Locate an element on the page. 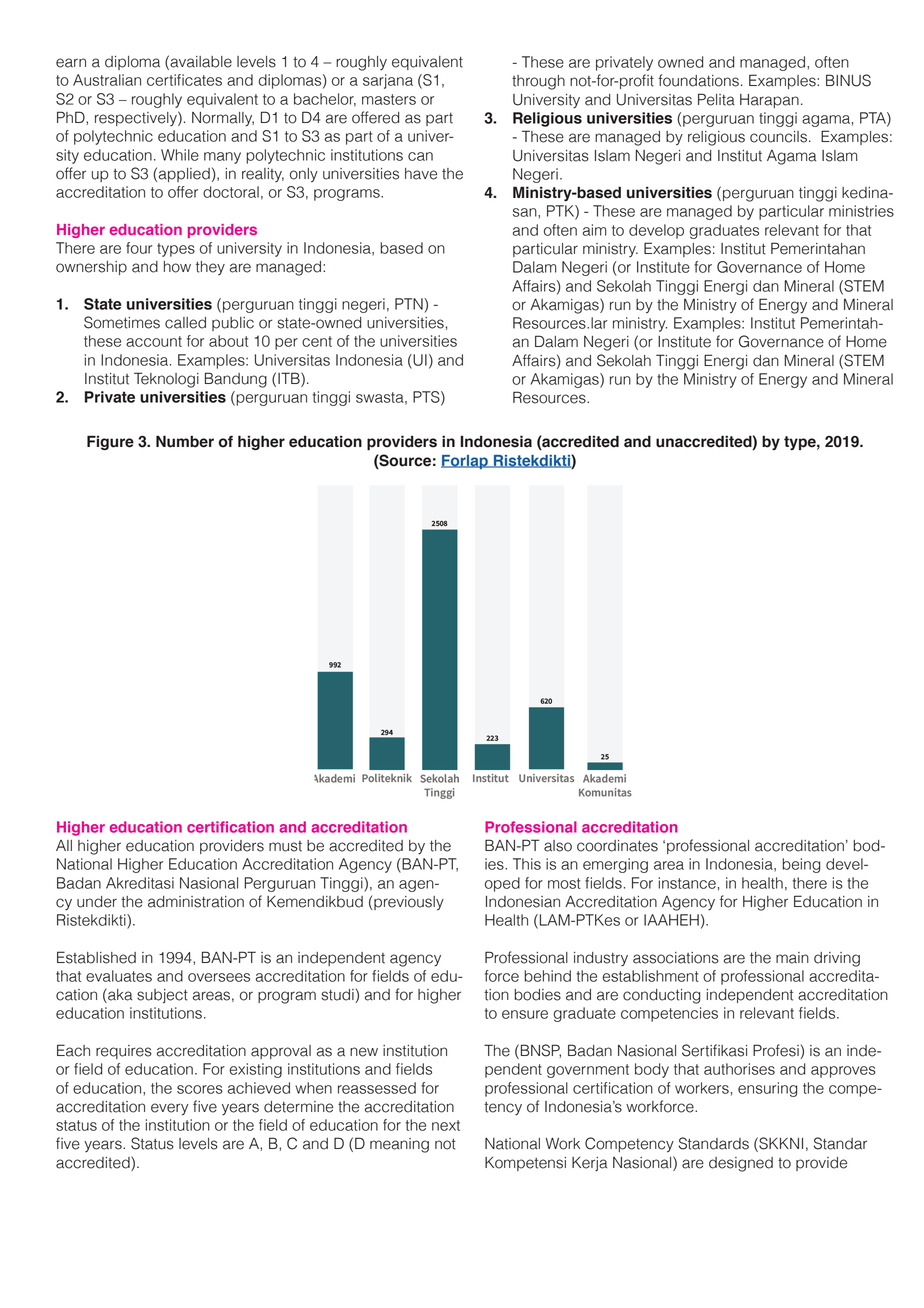 The width and height of the document is (924, 1308). also is located at coordinates (558, 846).
